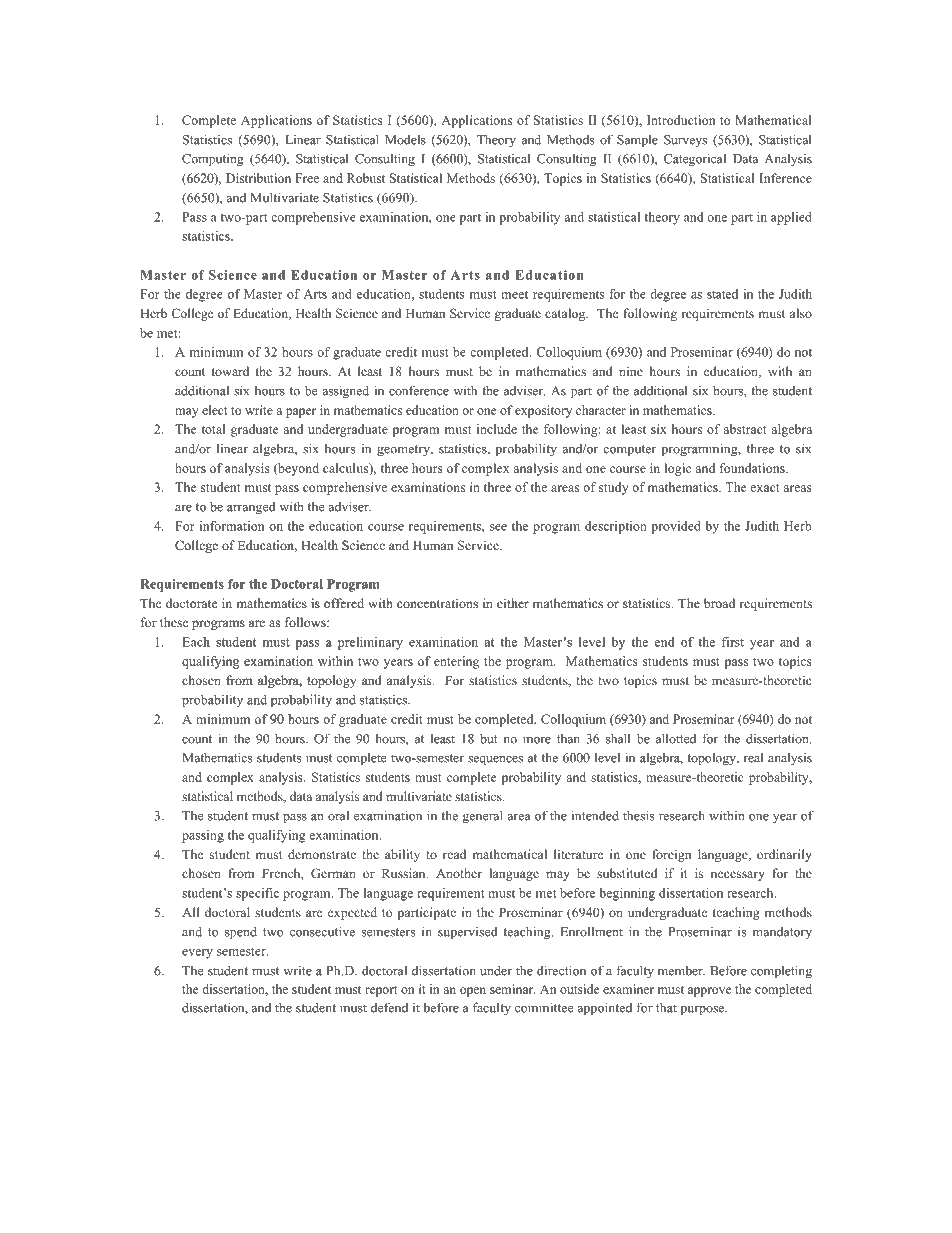  I want to click on entering, so click(456, 662).
